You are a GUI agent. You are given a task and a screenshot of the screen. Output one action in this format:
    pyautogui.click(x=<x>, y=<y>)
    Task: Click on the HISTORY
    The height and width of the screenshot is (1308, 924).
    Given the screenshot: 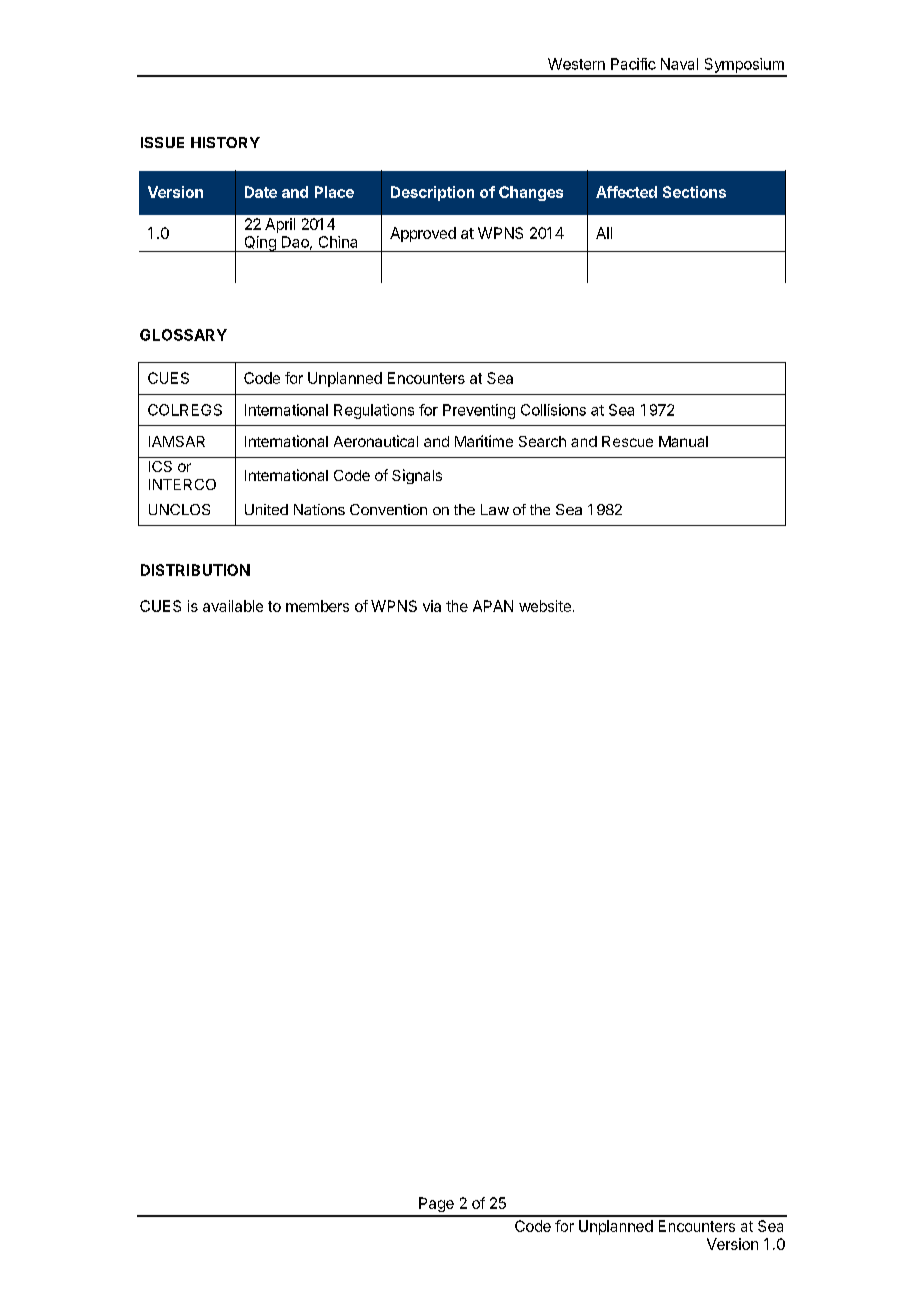 What is the action you would take?
    pyautogui.click(x=225, y=142)
